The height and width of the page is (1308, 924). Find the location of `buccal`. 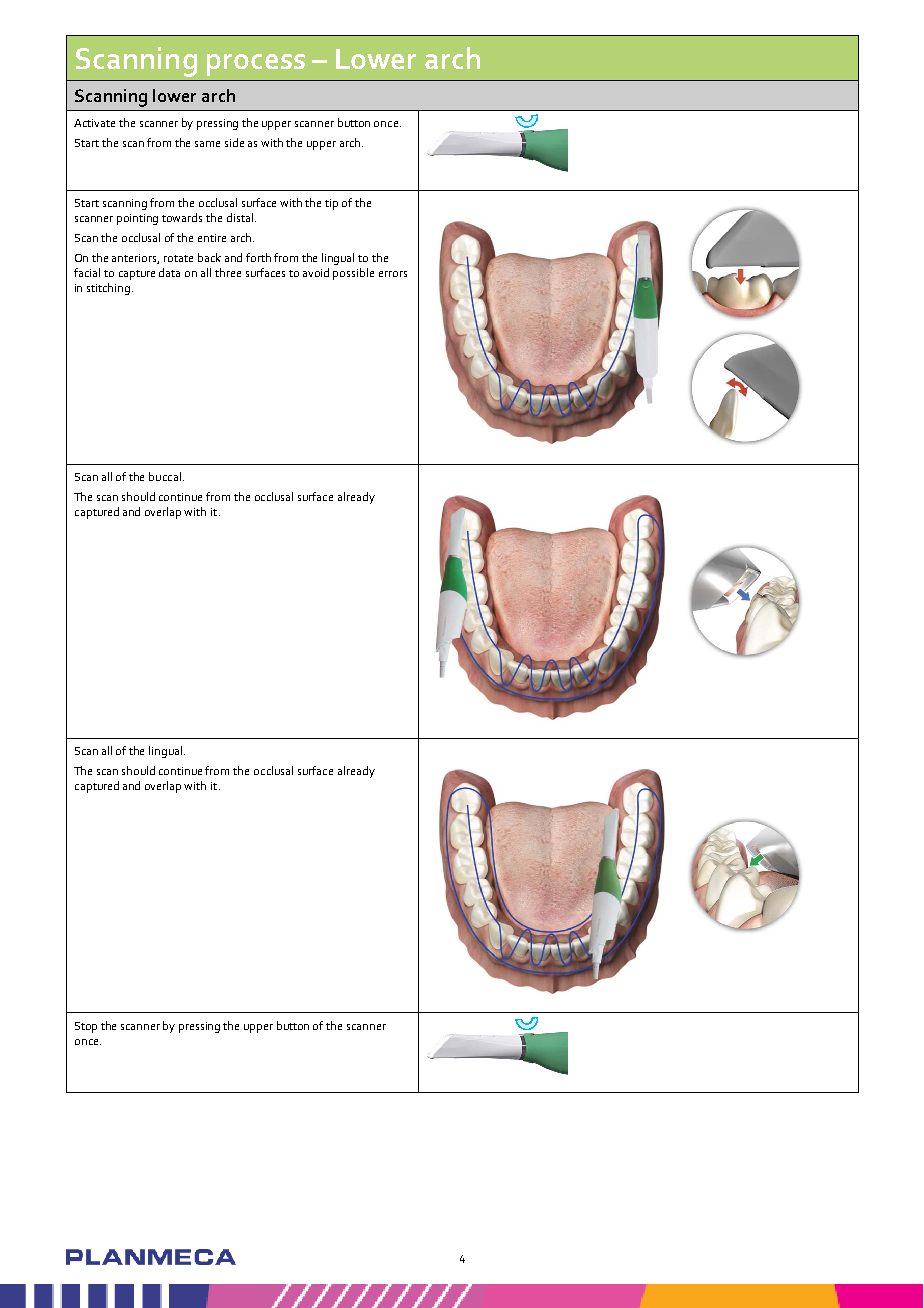

buccal is located at coordinates (165, 476).
